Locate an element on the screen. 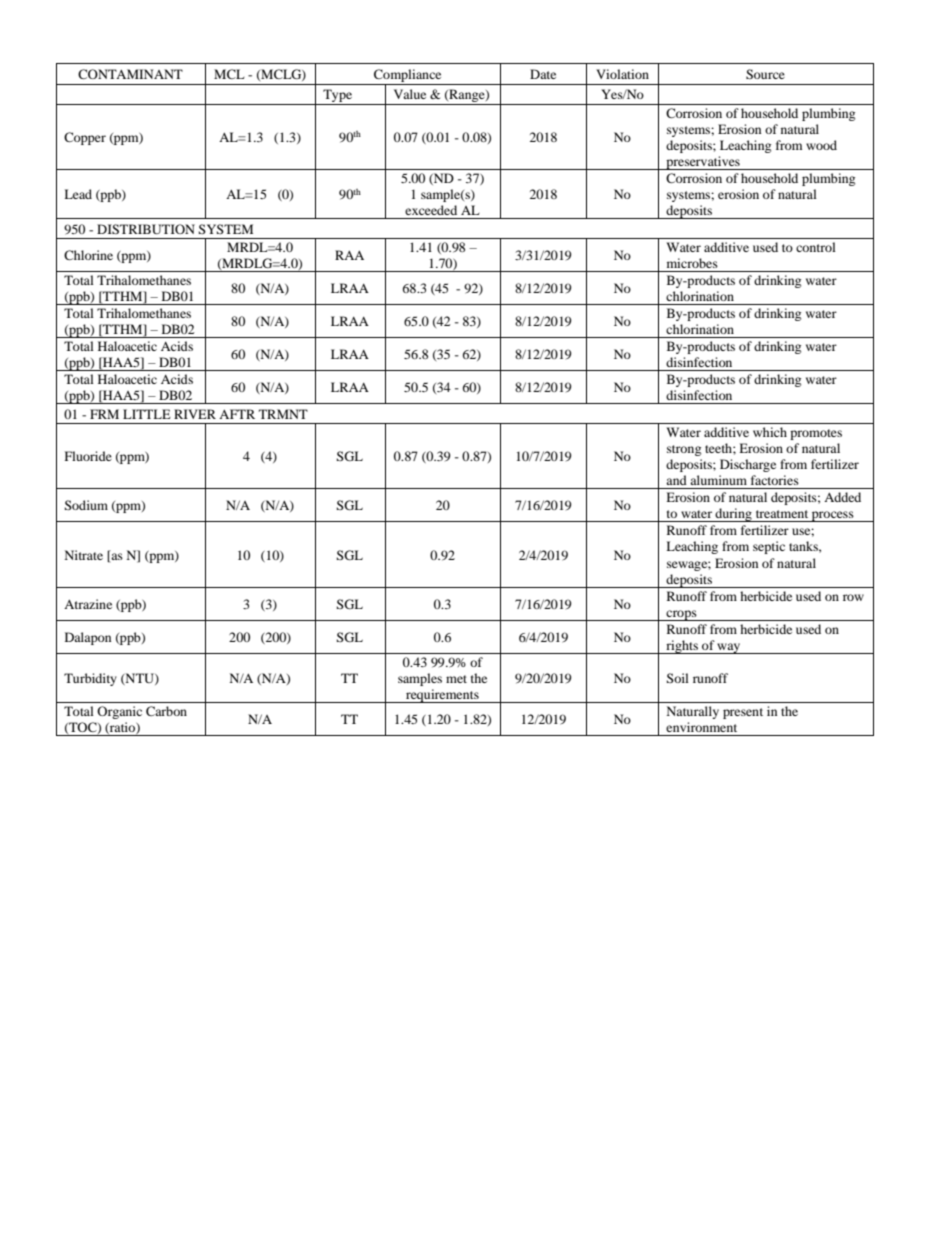 The height and width of the screenshot is (1233, 952). which is located at coordinates (770, 432).
